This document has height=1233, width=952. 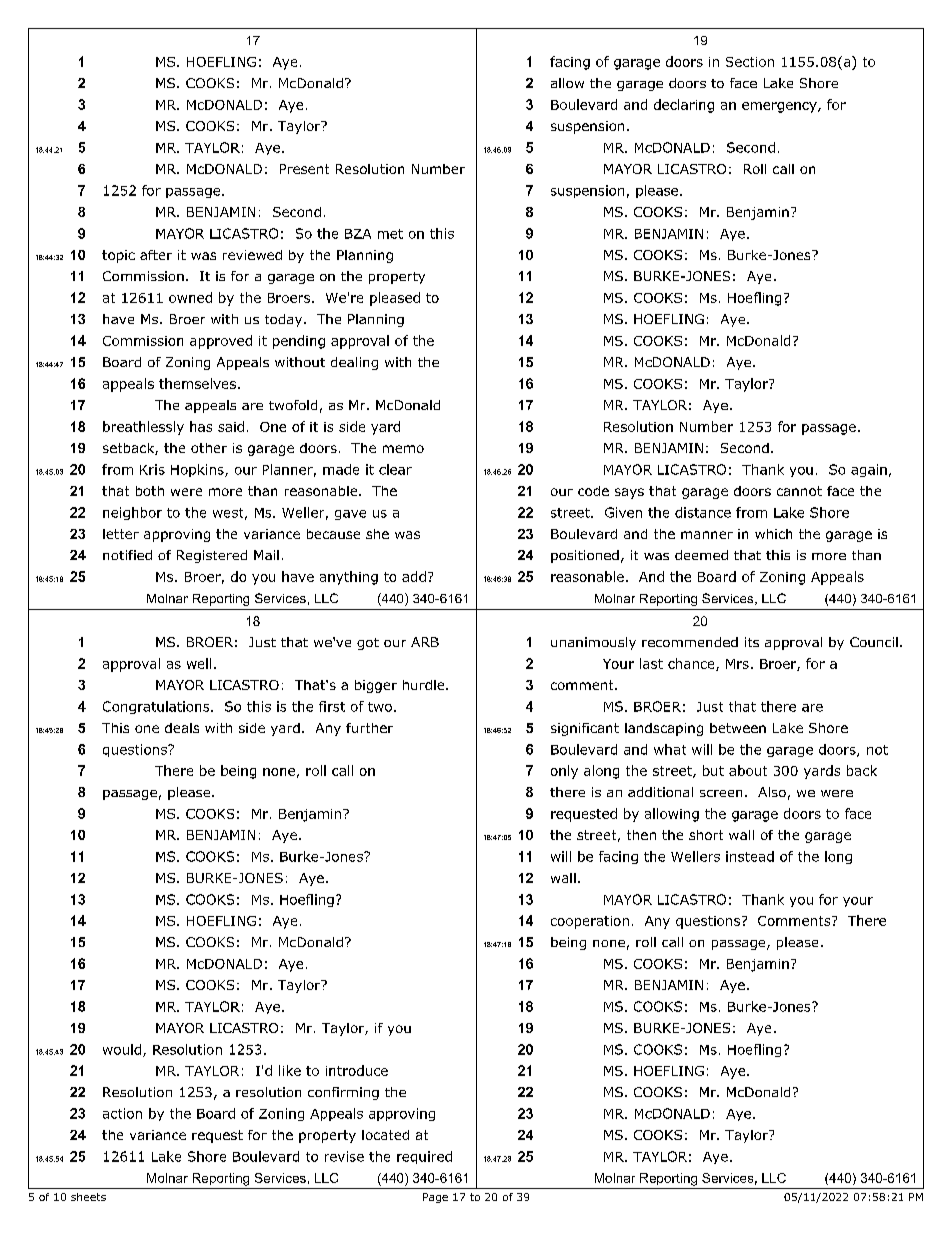 I want to click on deals, so click(x=182, y=728).
